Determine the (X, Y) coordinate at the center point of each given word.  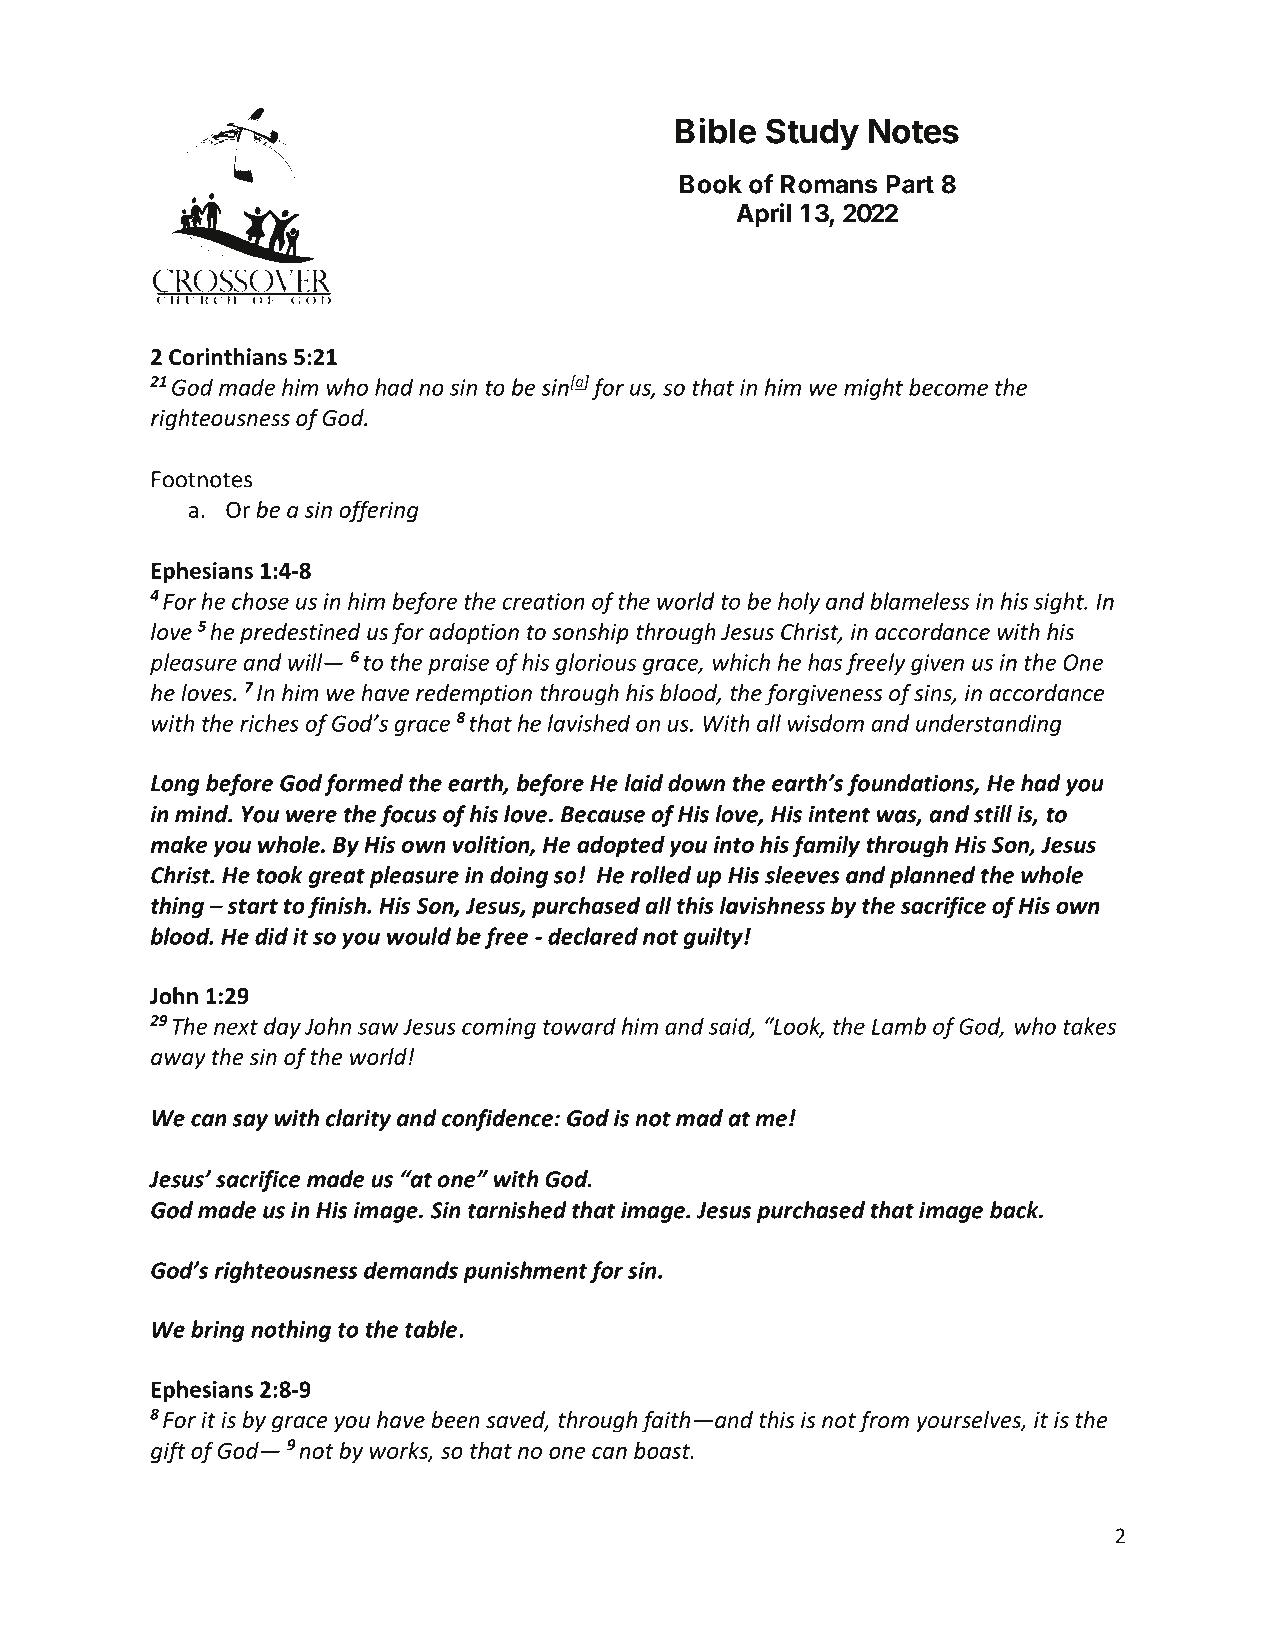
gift (168, 1452)
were (311, 816)
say (250, 1122)
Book (711, 184)
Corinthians (228, 357)
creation (543, 601)
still (993, 814)
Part (910, 184)
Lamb (899, 1026)
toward (579, 1026)
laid (643, 783)
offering (379, 511)
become (948, 387)
